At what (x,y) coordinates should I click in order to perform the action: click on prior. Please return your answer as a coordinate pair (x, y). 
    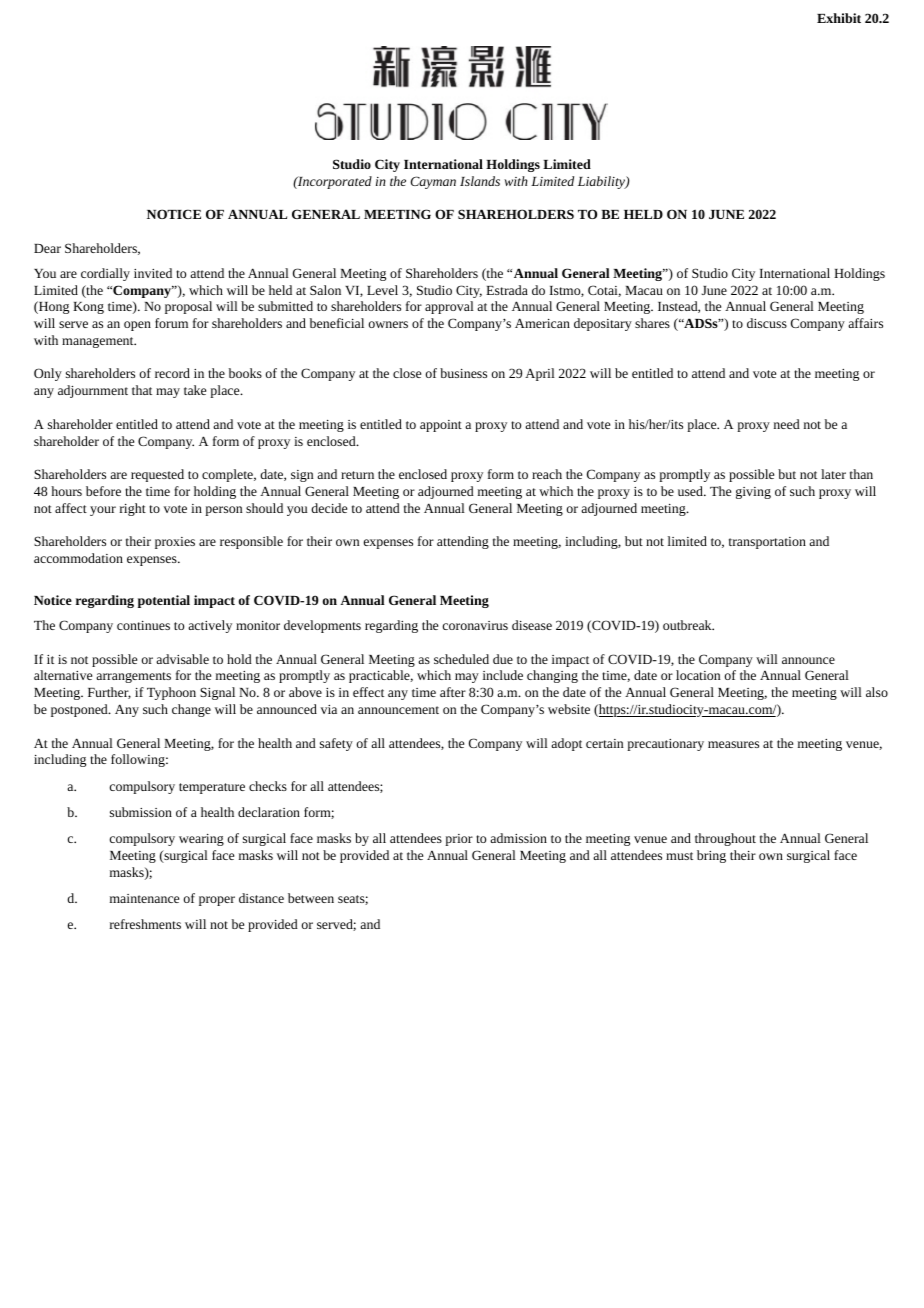
    Looking at the image, I should click on (459, 840).
